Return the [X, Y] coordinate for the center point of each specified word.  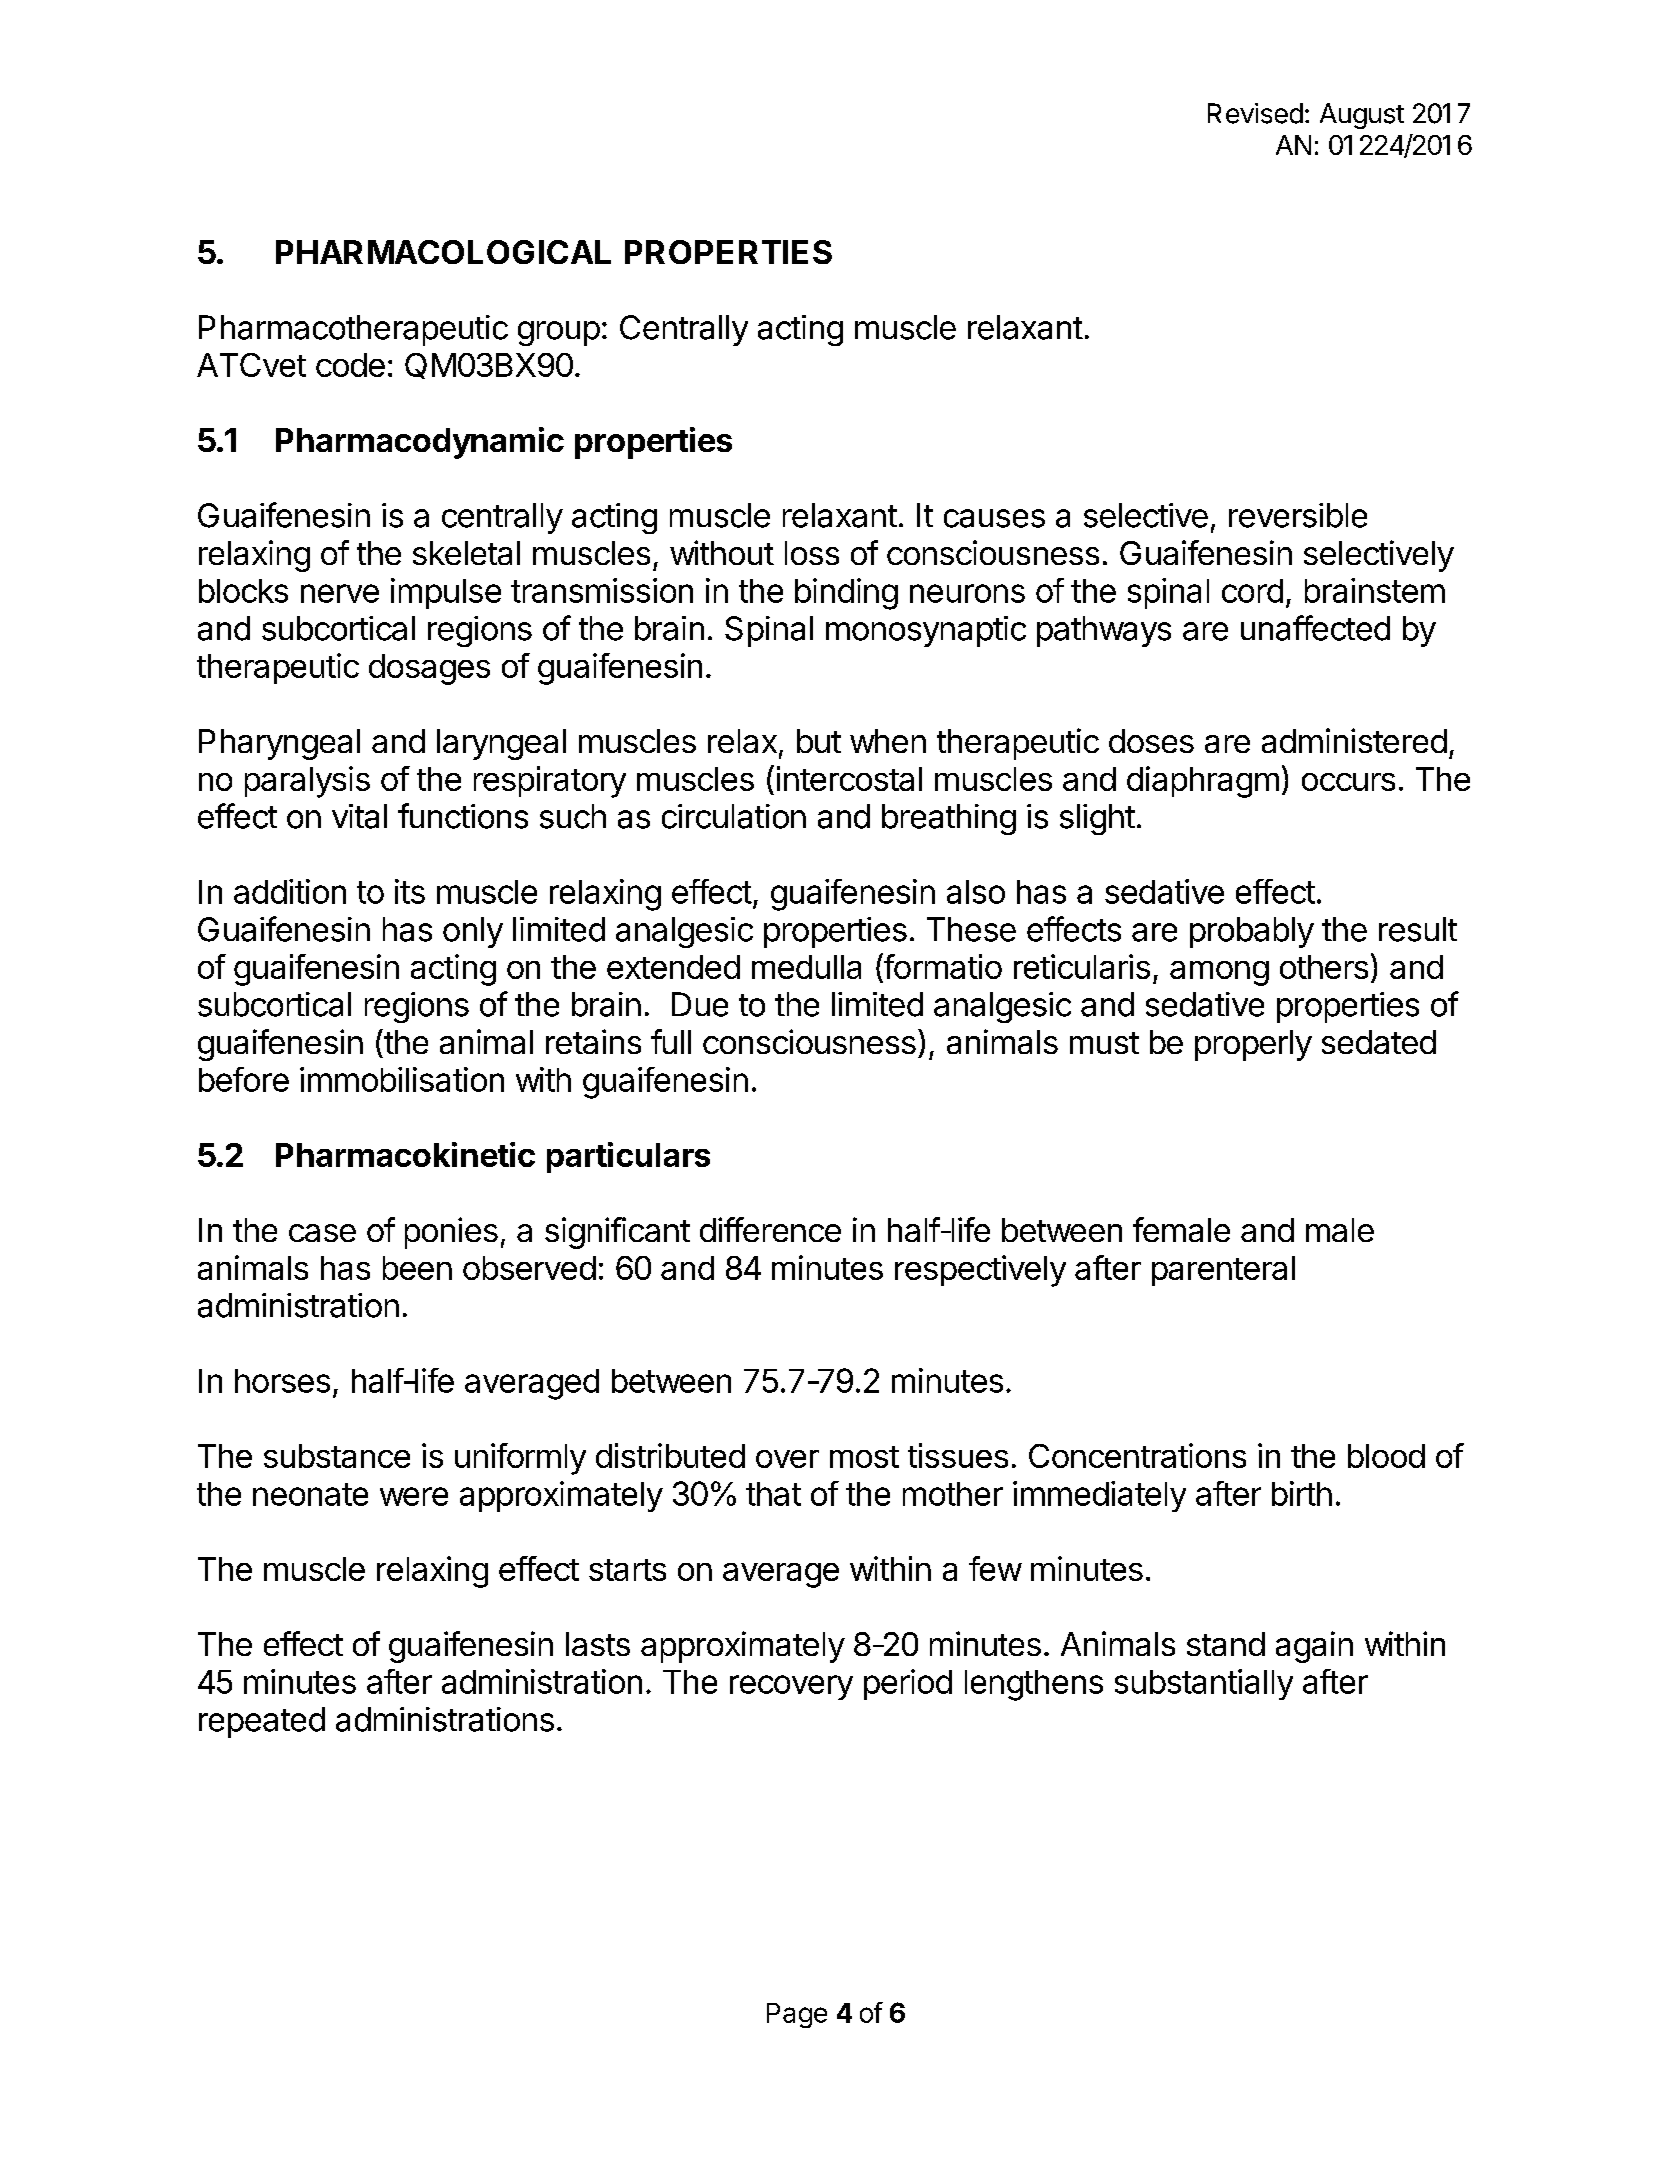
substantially [1204, 1684]
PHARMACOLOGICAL [443, 252]
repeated [262, 1722]
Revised [1255, 113]
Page [797, 2015]
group [559, 333]
